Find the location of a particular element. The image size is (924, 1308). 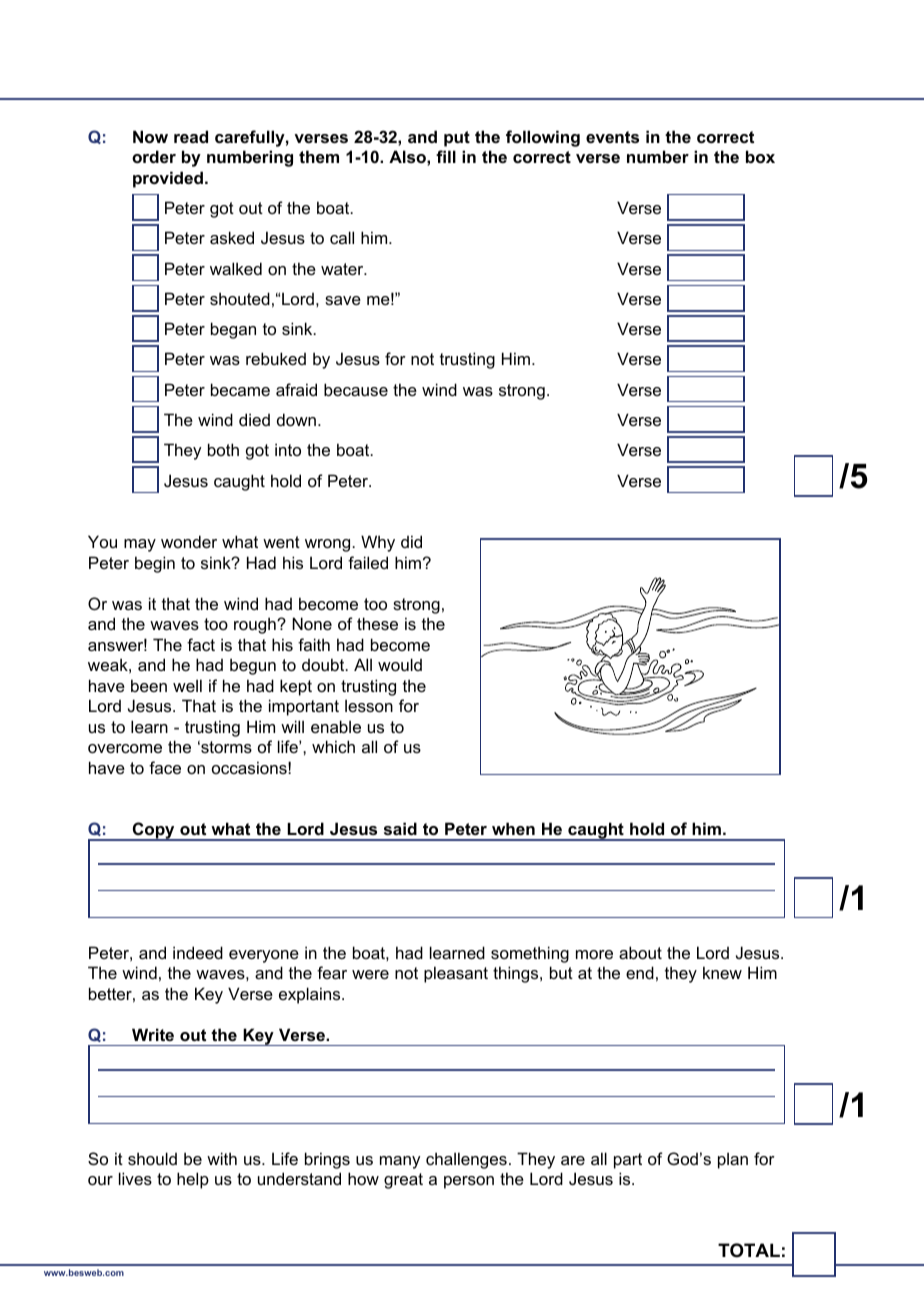

events is located at coordinates (612, 137).
